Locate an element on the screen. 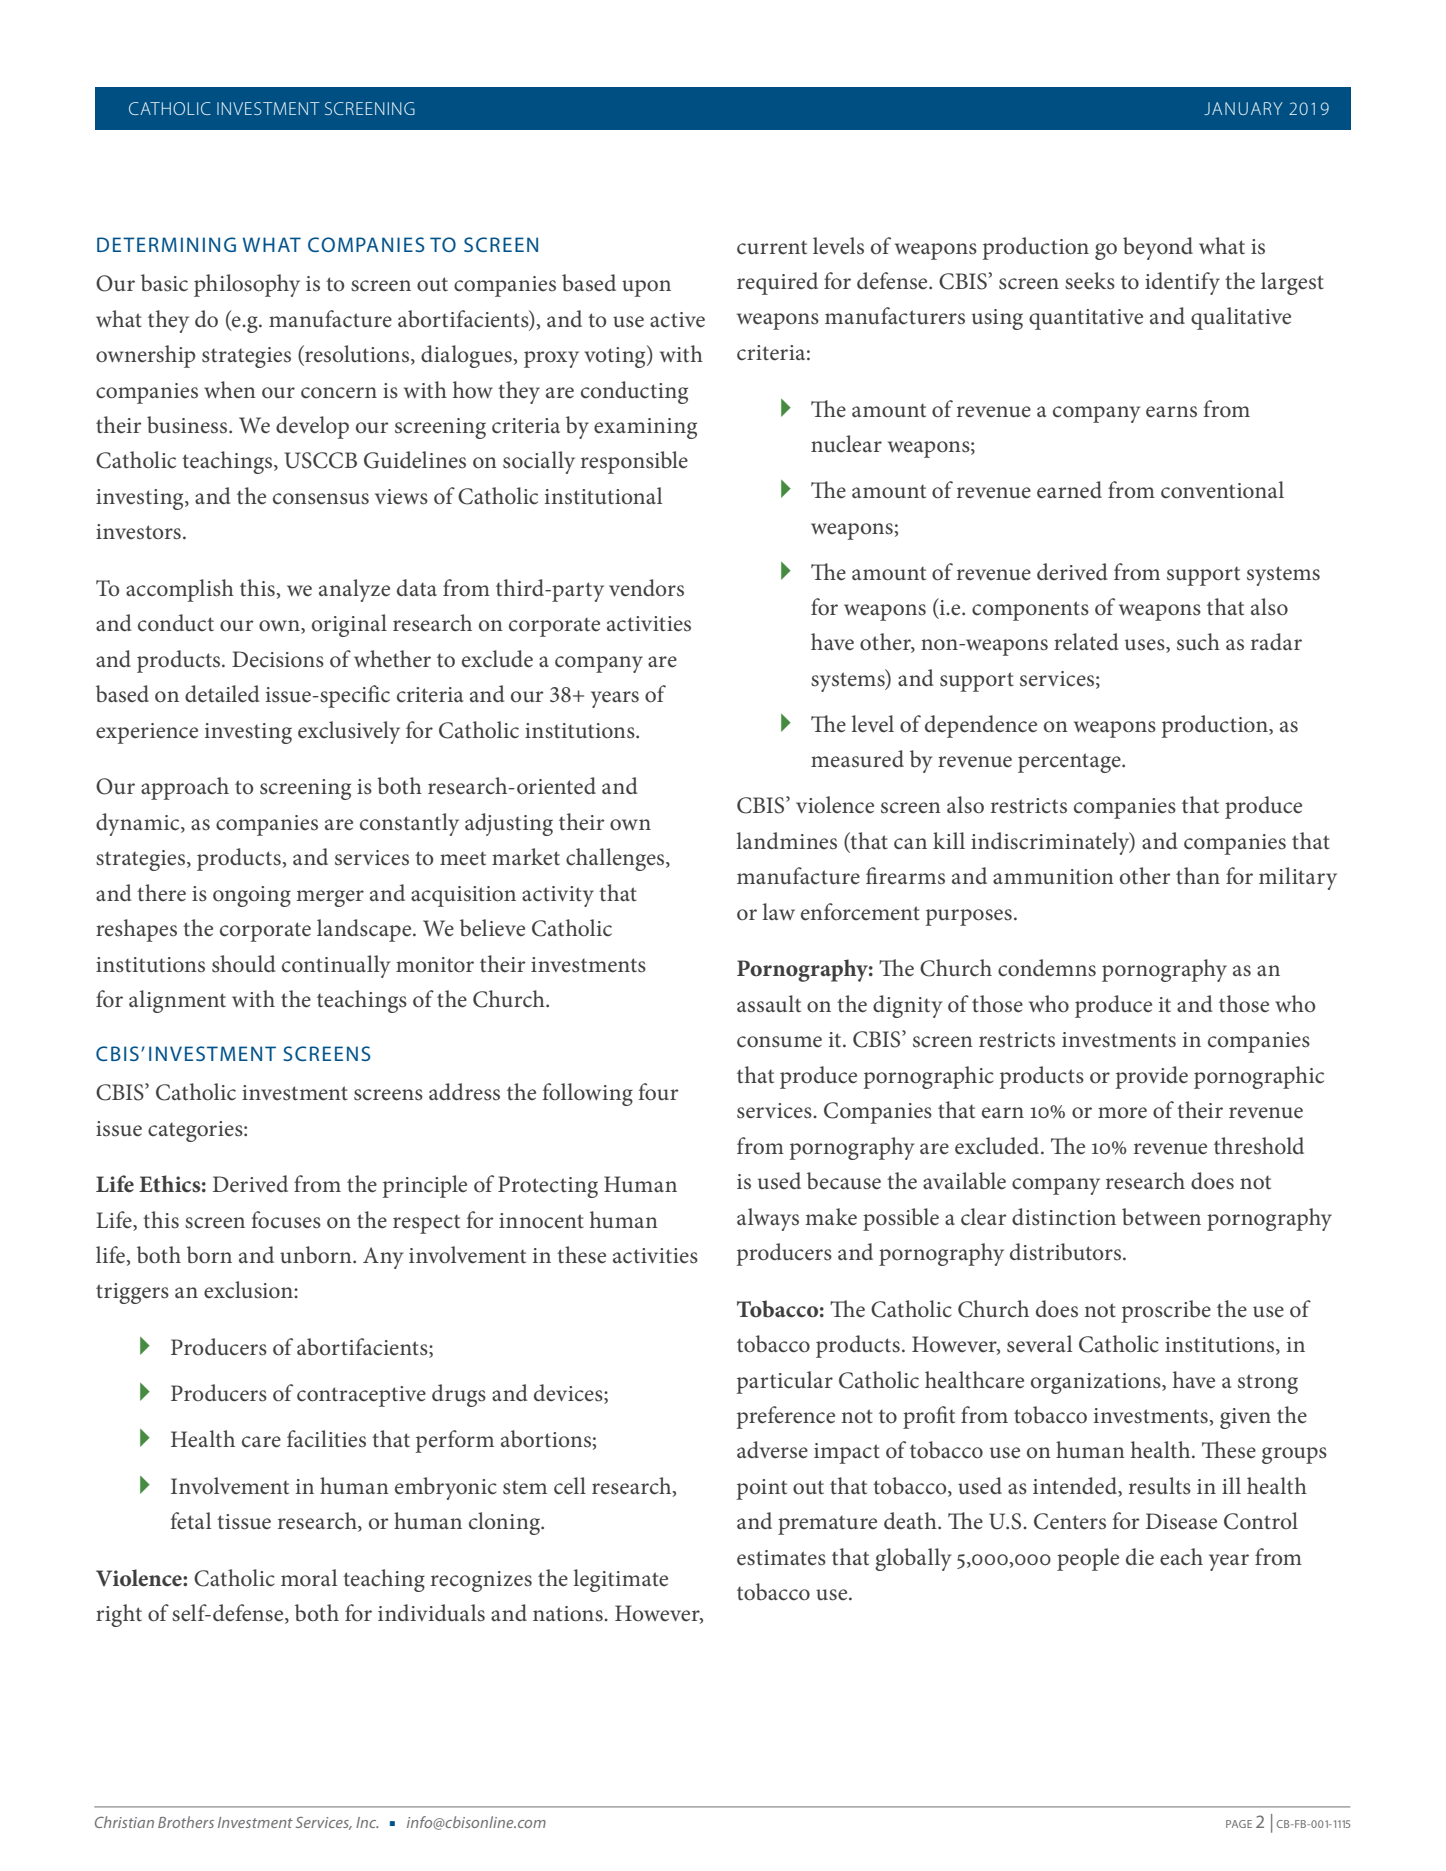  Christian is located at coordinates (124, 1822).
